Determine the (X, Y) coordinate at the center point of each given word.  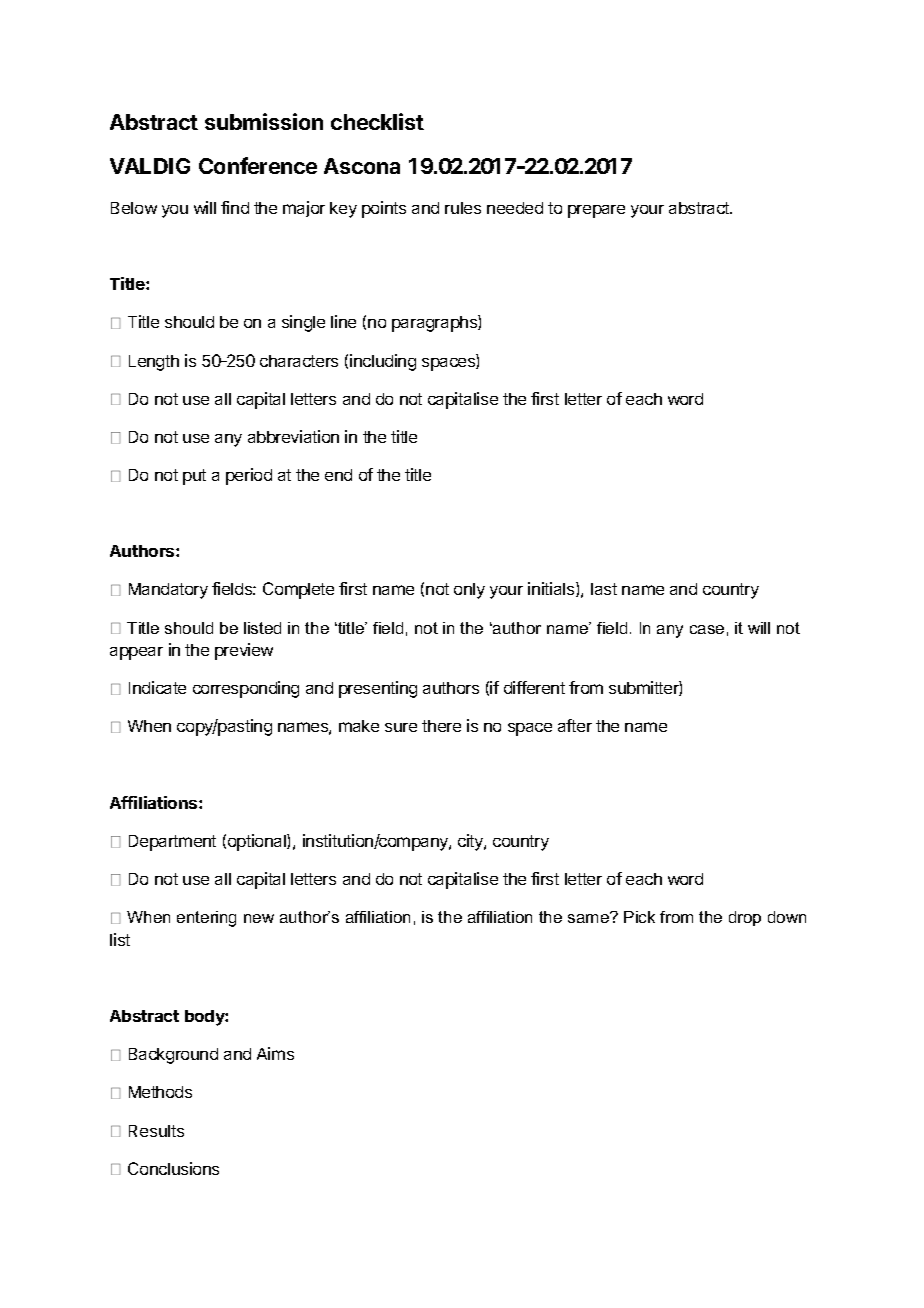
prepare (596, 211)
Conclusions (173, 1168)
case (707, 629)
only (469, 591)
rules (463, 208)
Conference (258, 165)
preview (244, 651)
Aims (275, 1053)
